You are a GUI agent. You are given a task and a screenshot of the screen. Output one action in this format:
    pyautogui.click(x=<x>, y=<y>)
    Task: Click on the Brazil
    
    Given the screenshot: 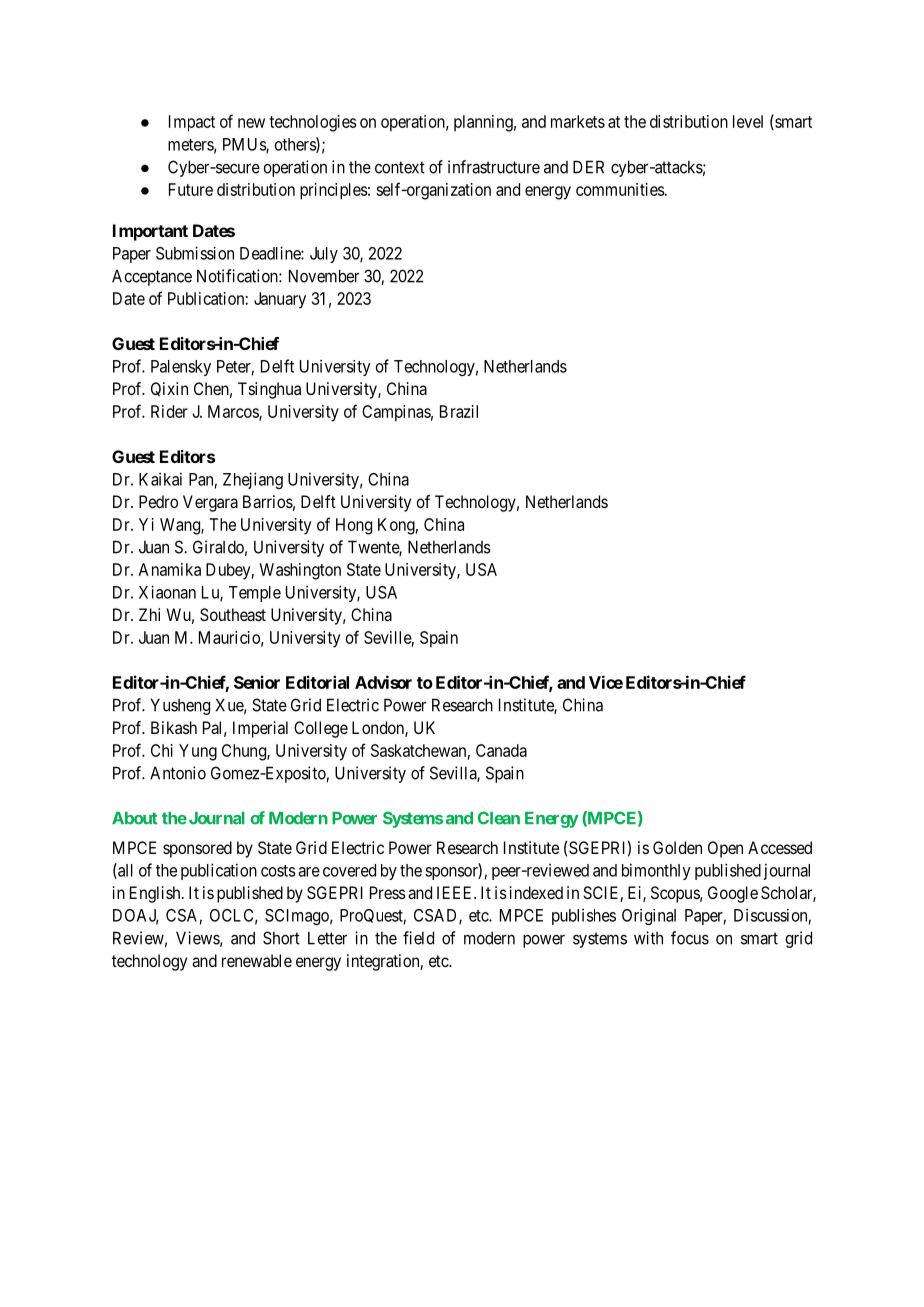 What is the action you would take?
    pyautogui.click(x=459, y=411)
